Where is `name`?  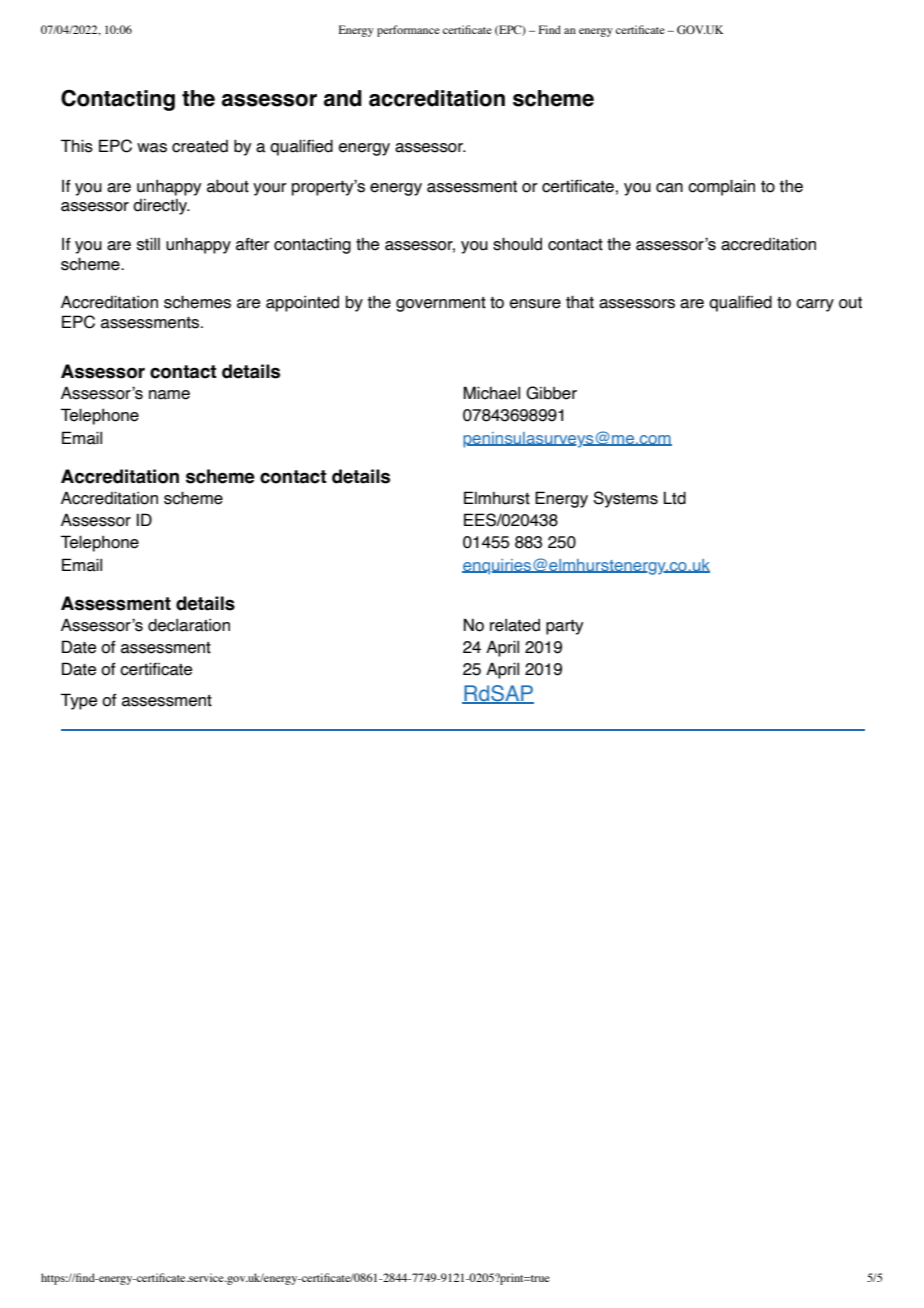 name is located at coordinates (169, 395).
